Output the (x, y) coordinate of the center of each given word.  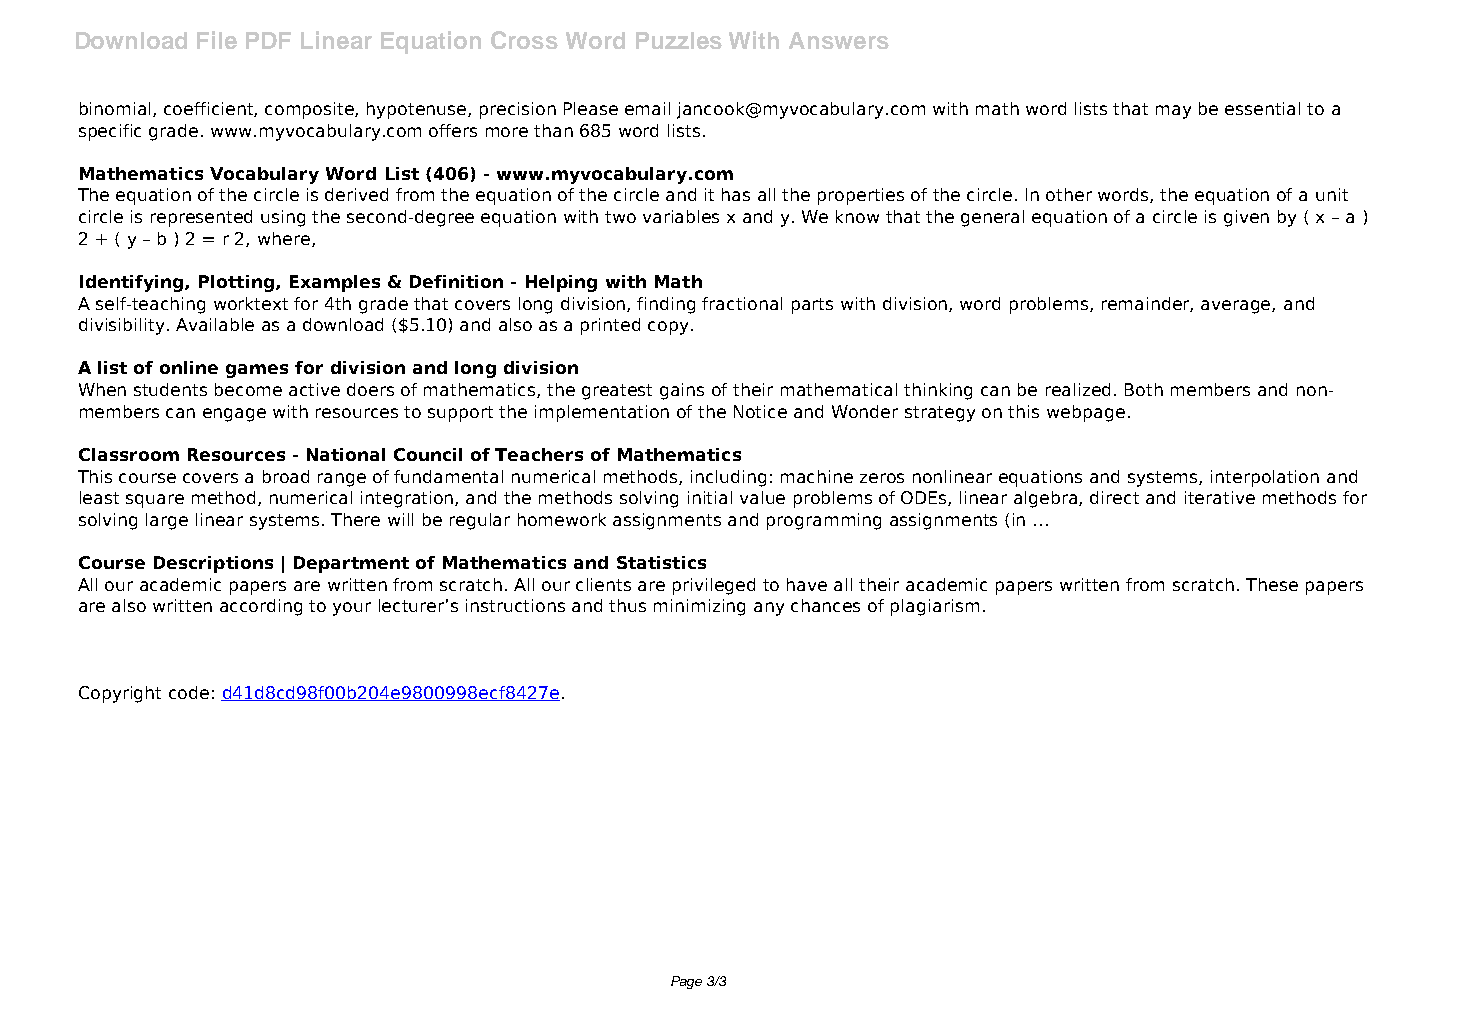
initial (710, 497)
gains (682, 391)
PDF (268, 40)
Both (1144, 389)
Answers (839, 40)
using (283, 218)
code (189, 692)
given (1246, 218)
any (769, 609)
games (257, 371)
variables (681, 216)
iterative (1220, 497)
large (167, 521)
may (1173, 112)
